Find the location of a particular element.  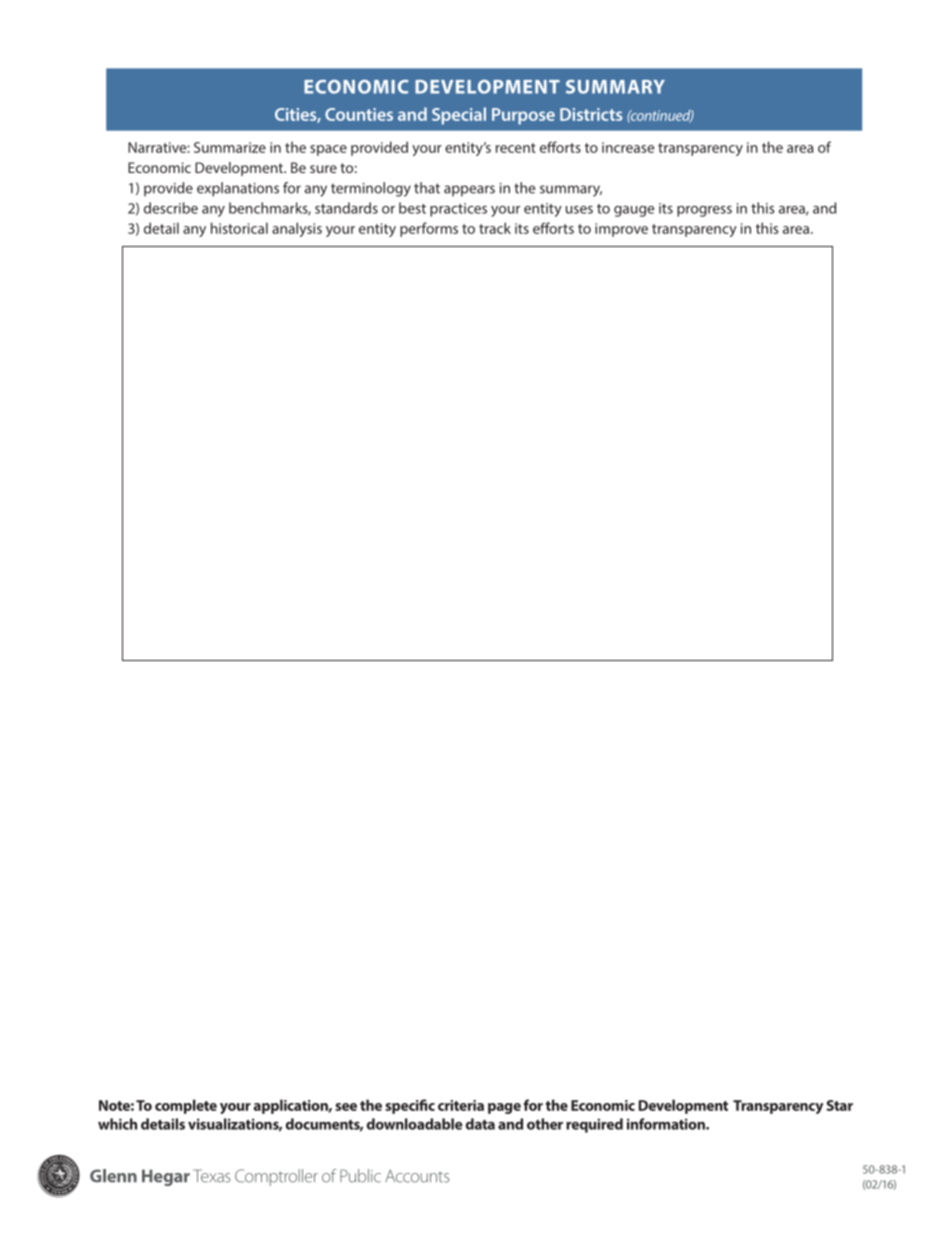

information is located at coordinates (667, 1124).
